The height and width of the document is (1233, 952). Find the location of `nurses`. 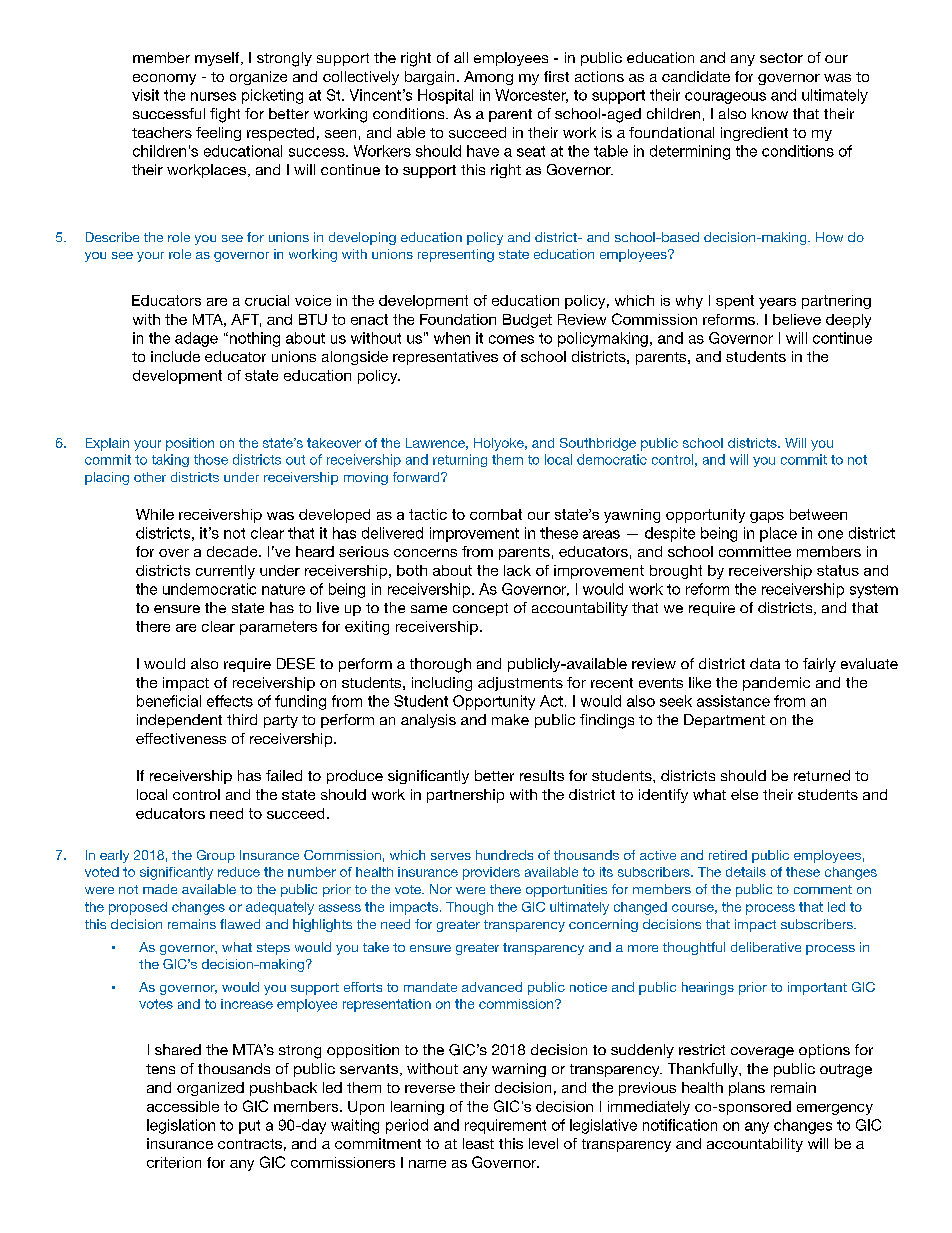

nurses is located at coordinates (213, 96).
